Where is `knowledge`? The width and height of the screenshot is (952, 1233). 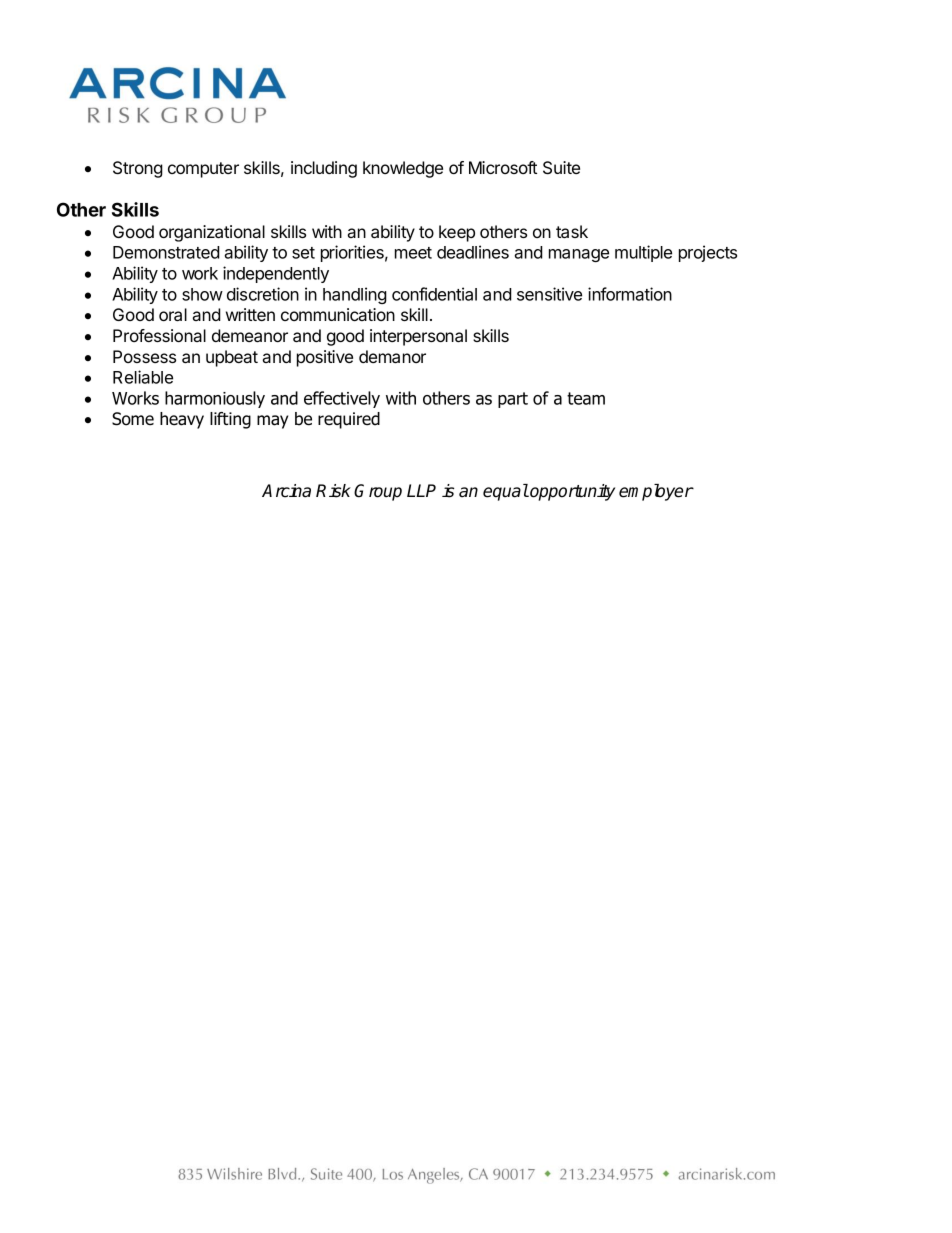 knowledge is located at coordinates (403, 169).
